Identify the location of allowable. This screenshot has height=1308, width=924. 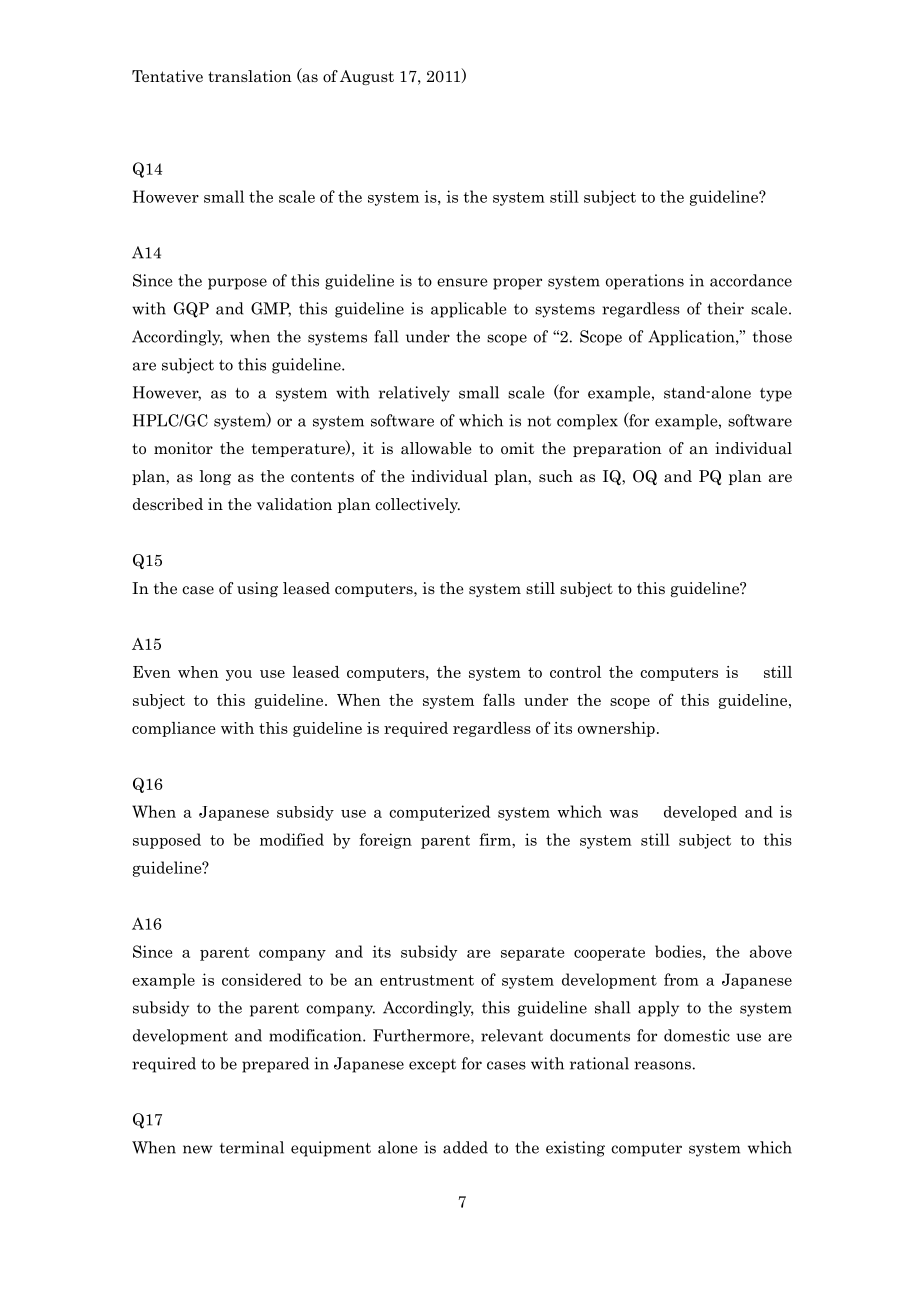
(436, 448).
